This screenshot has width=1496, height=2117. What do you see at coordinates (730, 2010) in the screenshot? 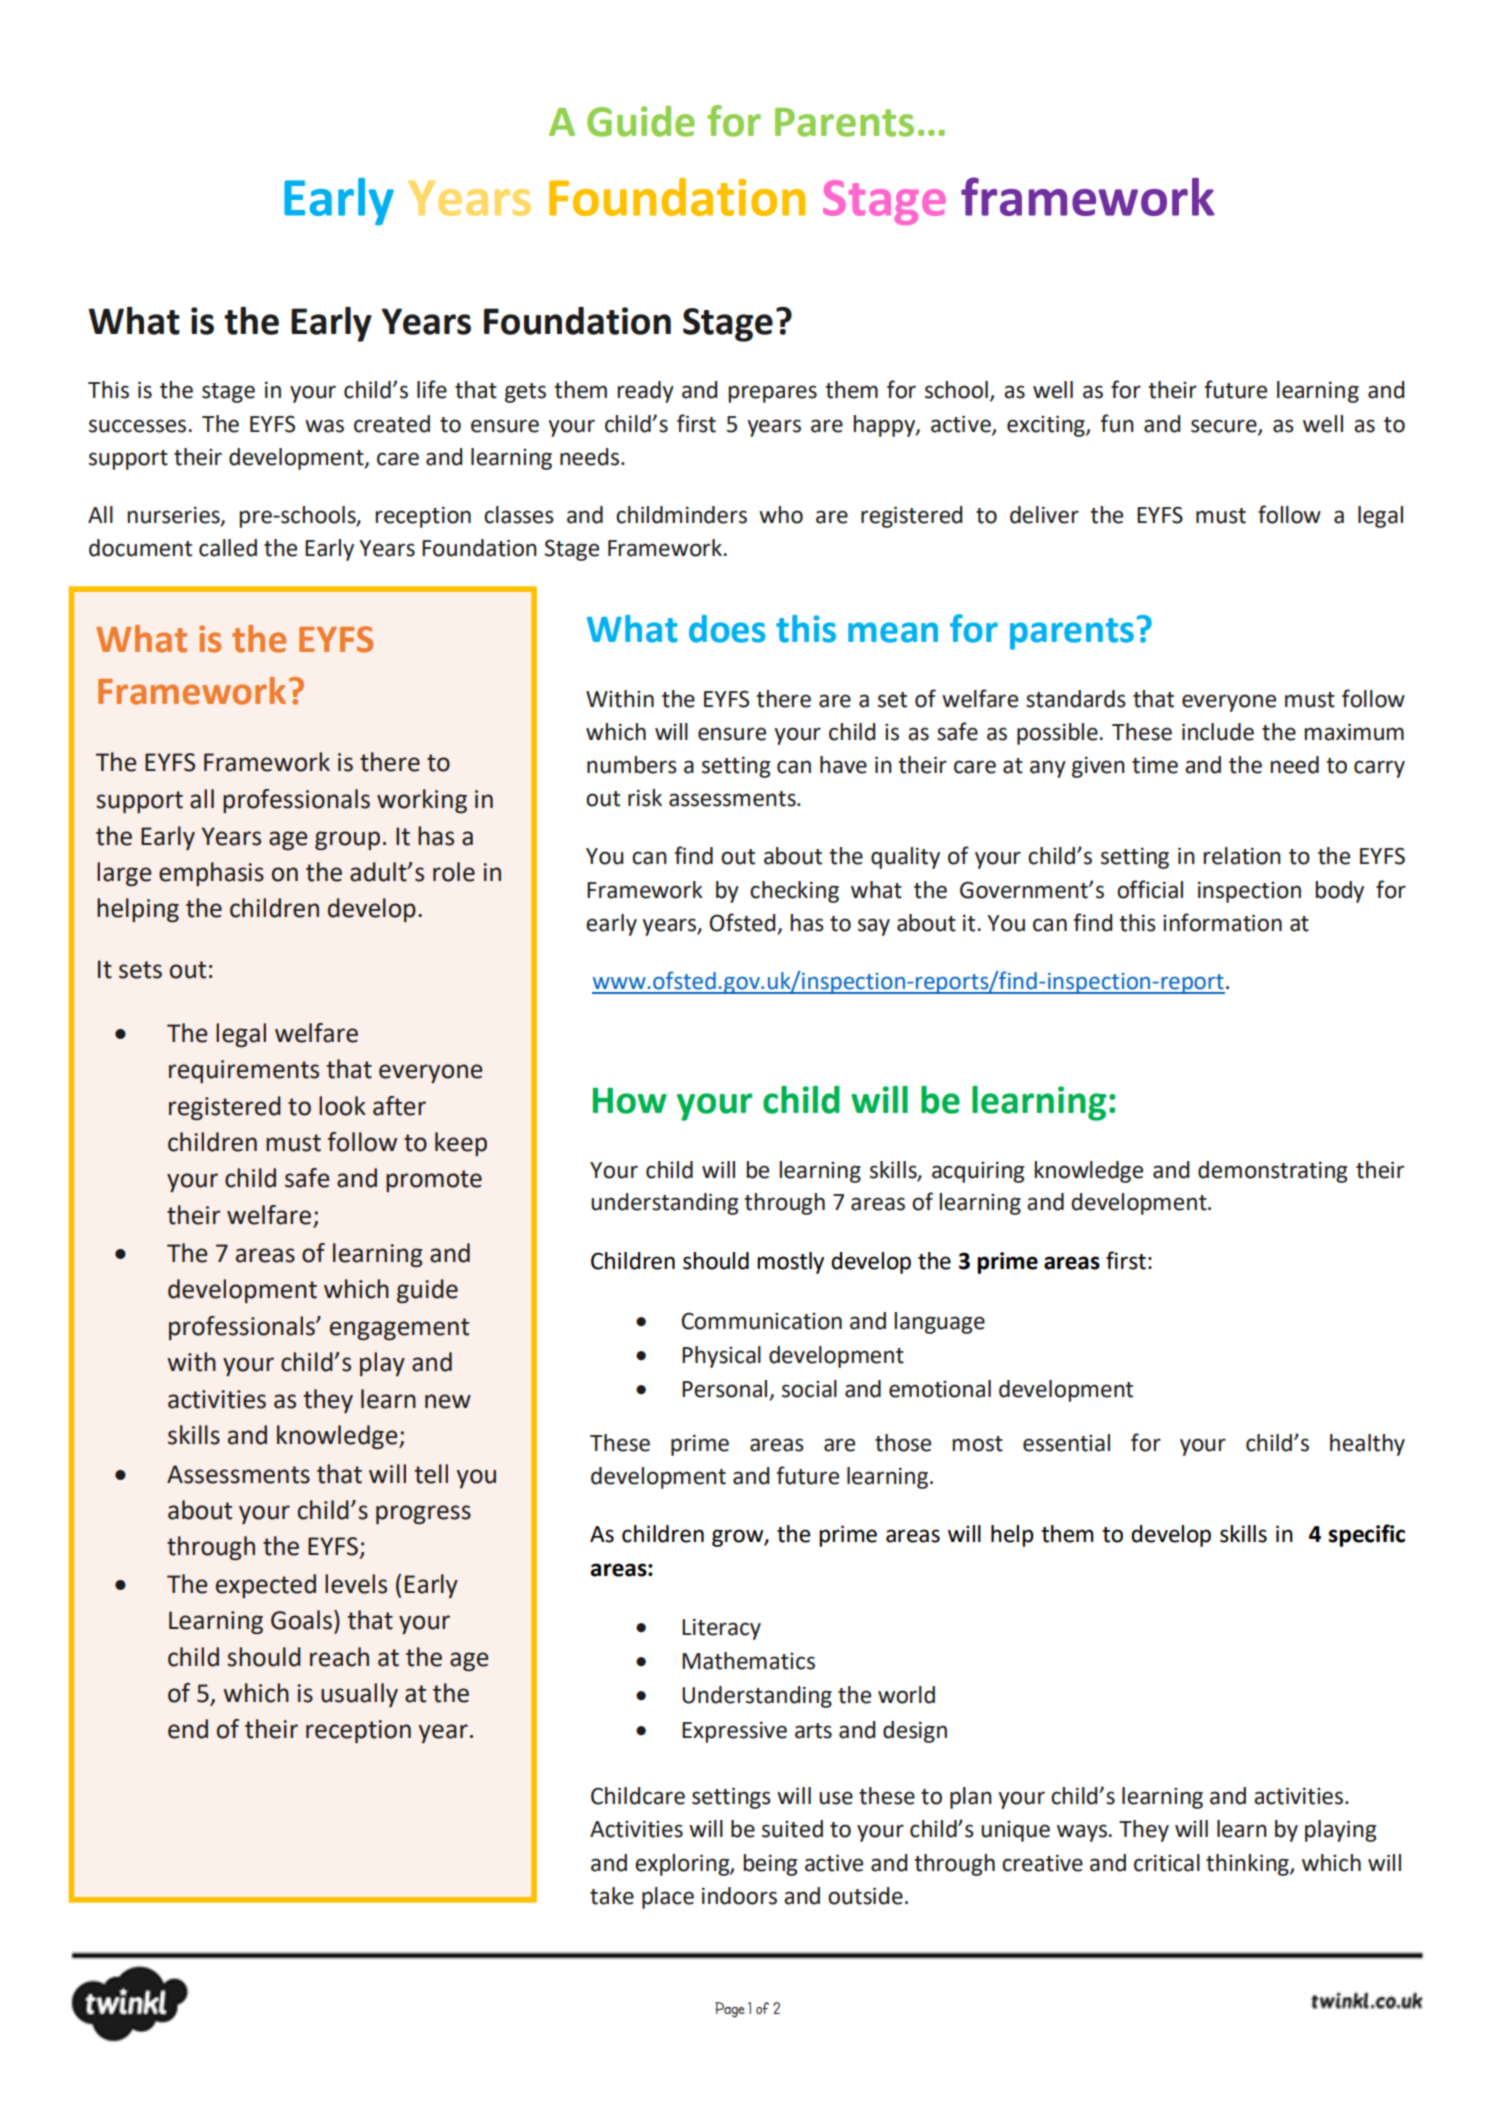
I see `Page` at bounding box center [730, 2010].
